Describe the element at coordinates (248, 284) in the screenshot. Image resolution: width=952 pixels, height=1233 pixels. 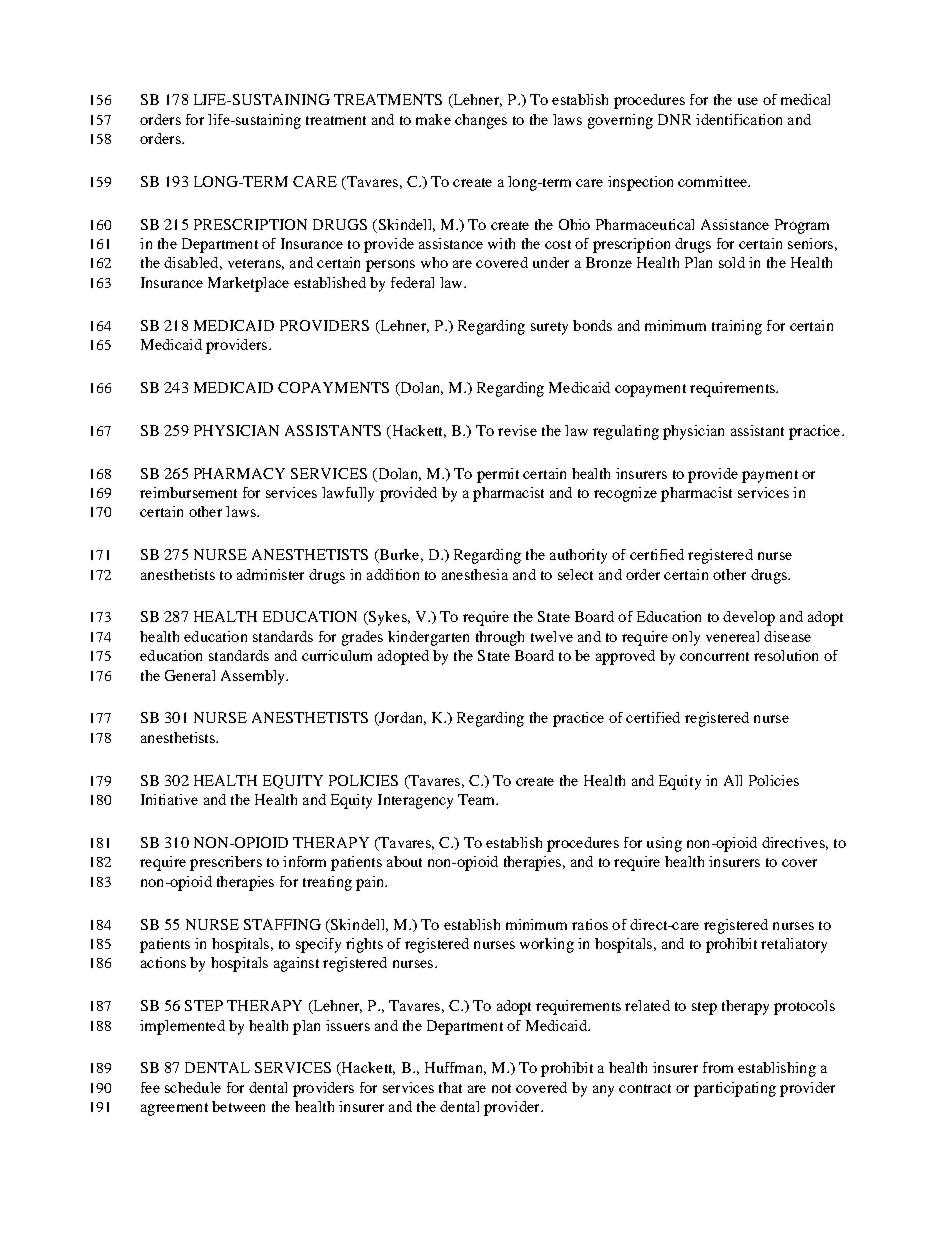
I see `Marketplace` at that location.
